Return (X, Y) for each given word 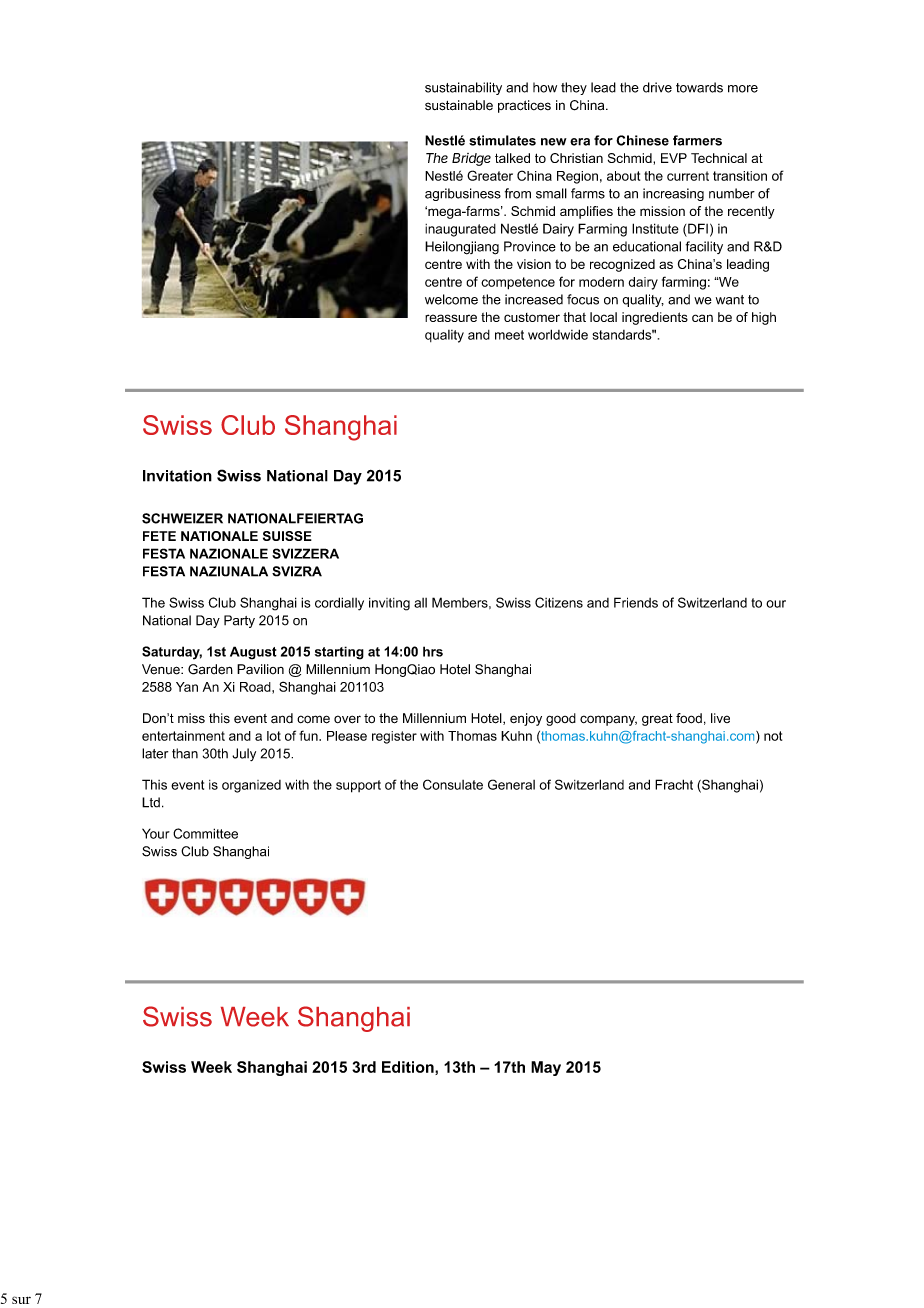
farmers (697, 140)
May (546, 1068)
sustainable (459, 105)
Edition (409, 1068)
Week (211, 1067)
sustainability (463, 88)
